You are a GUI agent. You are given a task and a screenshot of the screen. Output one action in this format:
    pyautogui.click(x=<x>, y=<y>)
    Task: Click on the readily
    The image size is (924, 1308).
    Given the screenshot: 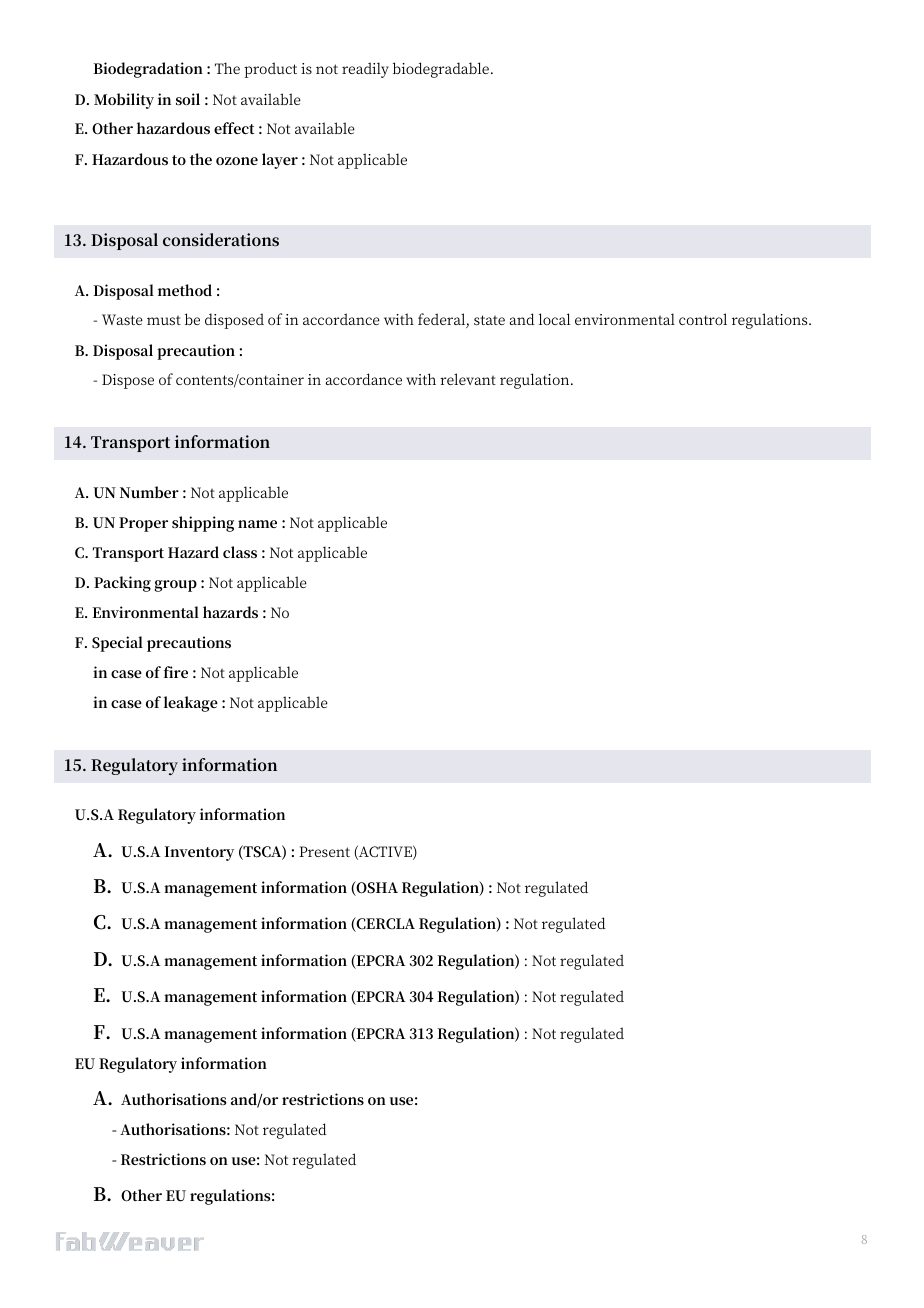 What is the action you would take?
    pyautogui.click(x=365, y=70)
